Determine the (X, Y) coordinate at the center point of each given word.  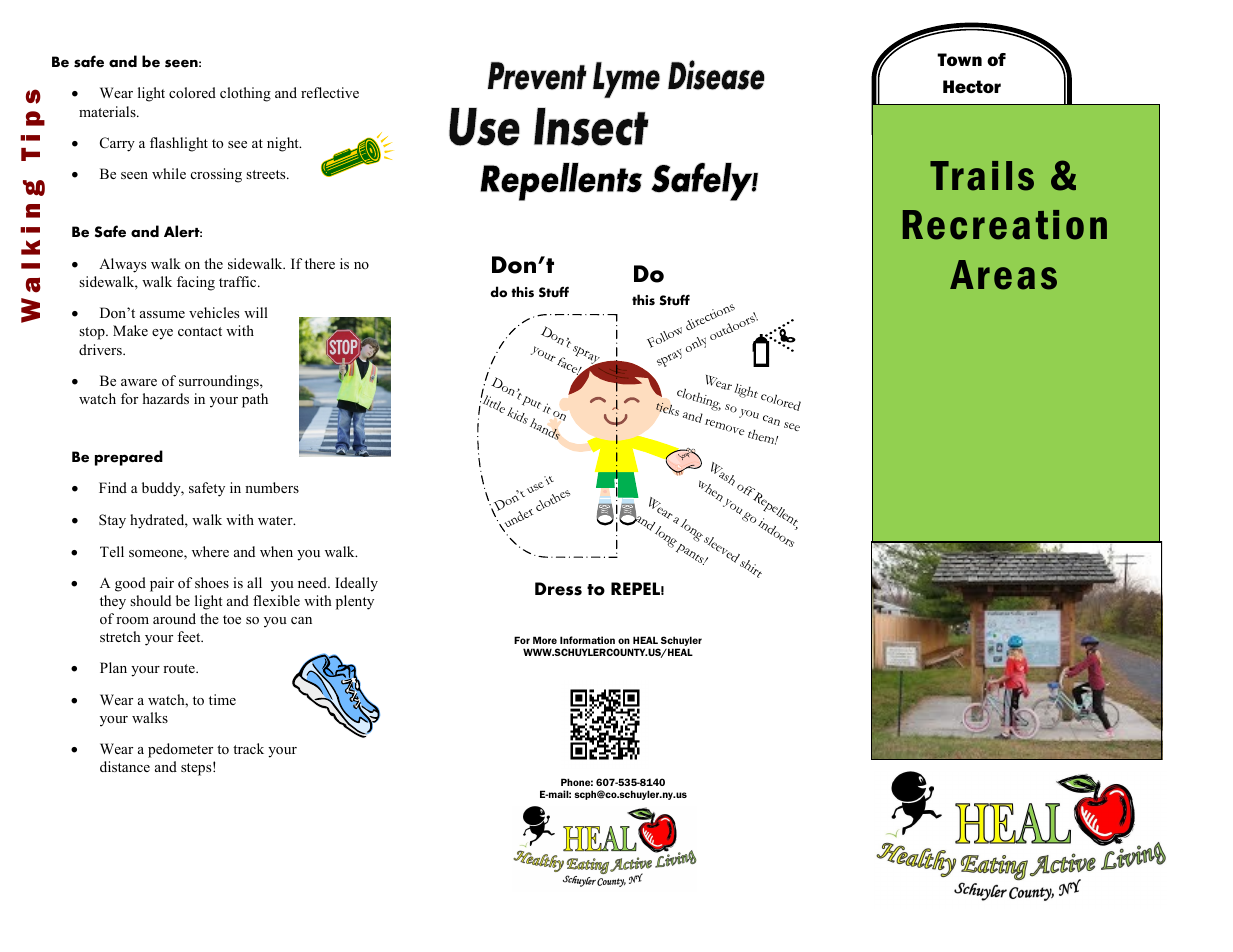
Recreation (1005, 225)
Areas (1003, 275)
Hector (972, 86)
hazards (166, 398)
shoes (212, 582)
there (320, 263)
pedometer (180, 750)
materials (108, 111)
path (255, 400)
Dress (558, 589)
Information (587, 640)
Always (122, 265)
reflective (330, 92)
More (545, 640)
